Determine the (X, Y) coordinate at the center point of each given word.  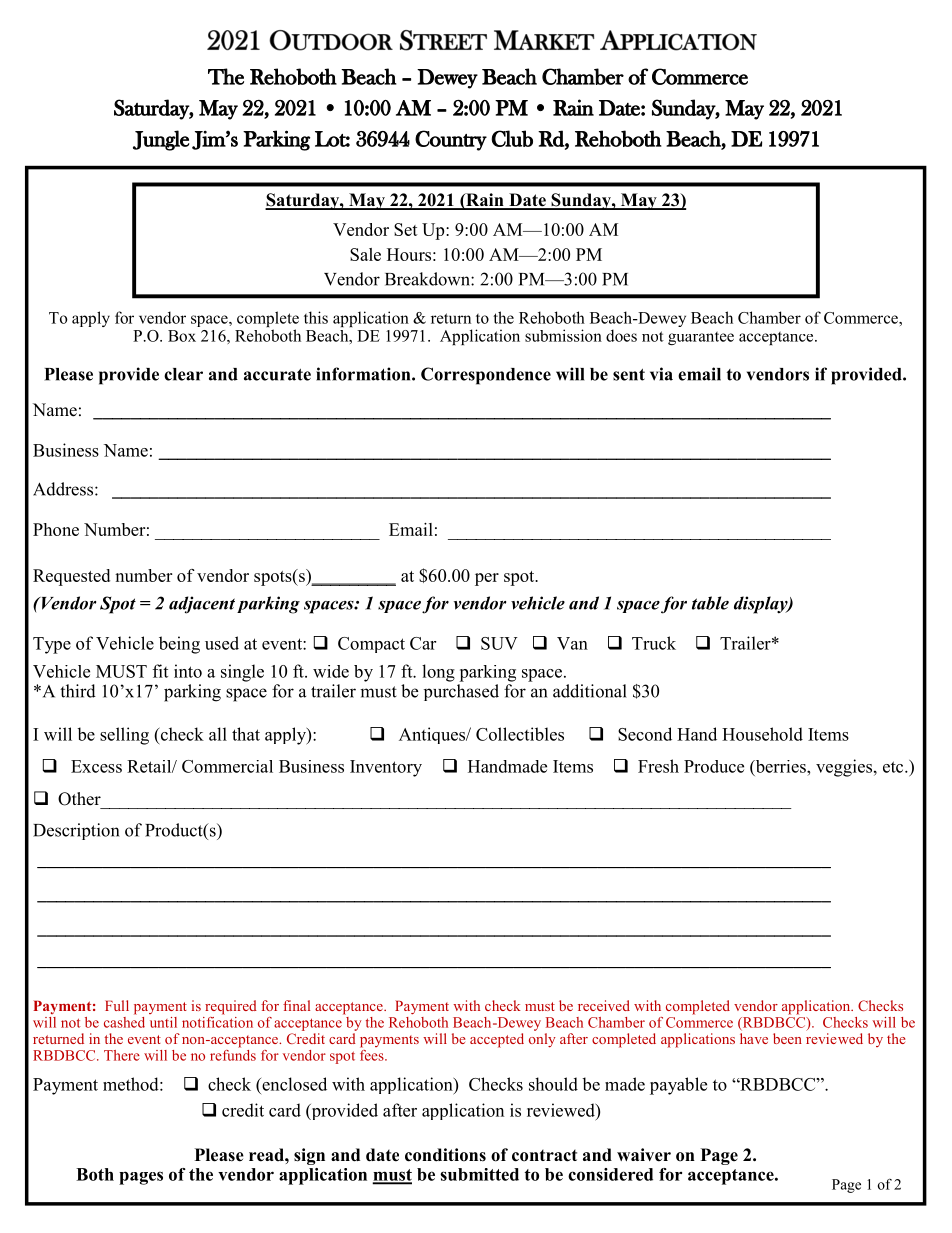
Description (76, 831)
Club (512, 138)
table (710, 603)
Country (451, 140)
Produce (714, 766)
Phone (56, 529)
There (122, 1055)
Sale (365, 254)
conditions (445, 1155)
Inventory (386, 768)
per (487, 579)
